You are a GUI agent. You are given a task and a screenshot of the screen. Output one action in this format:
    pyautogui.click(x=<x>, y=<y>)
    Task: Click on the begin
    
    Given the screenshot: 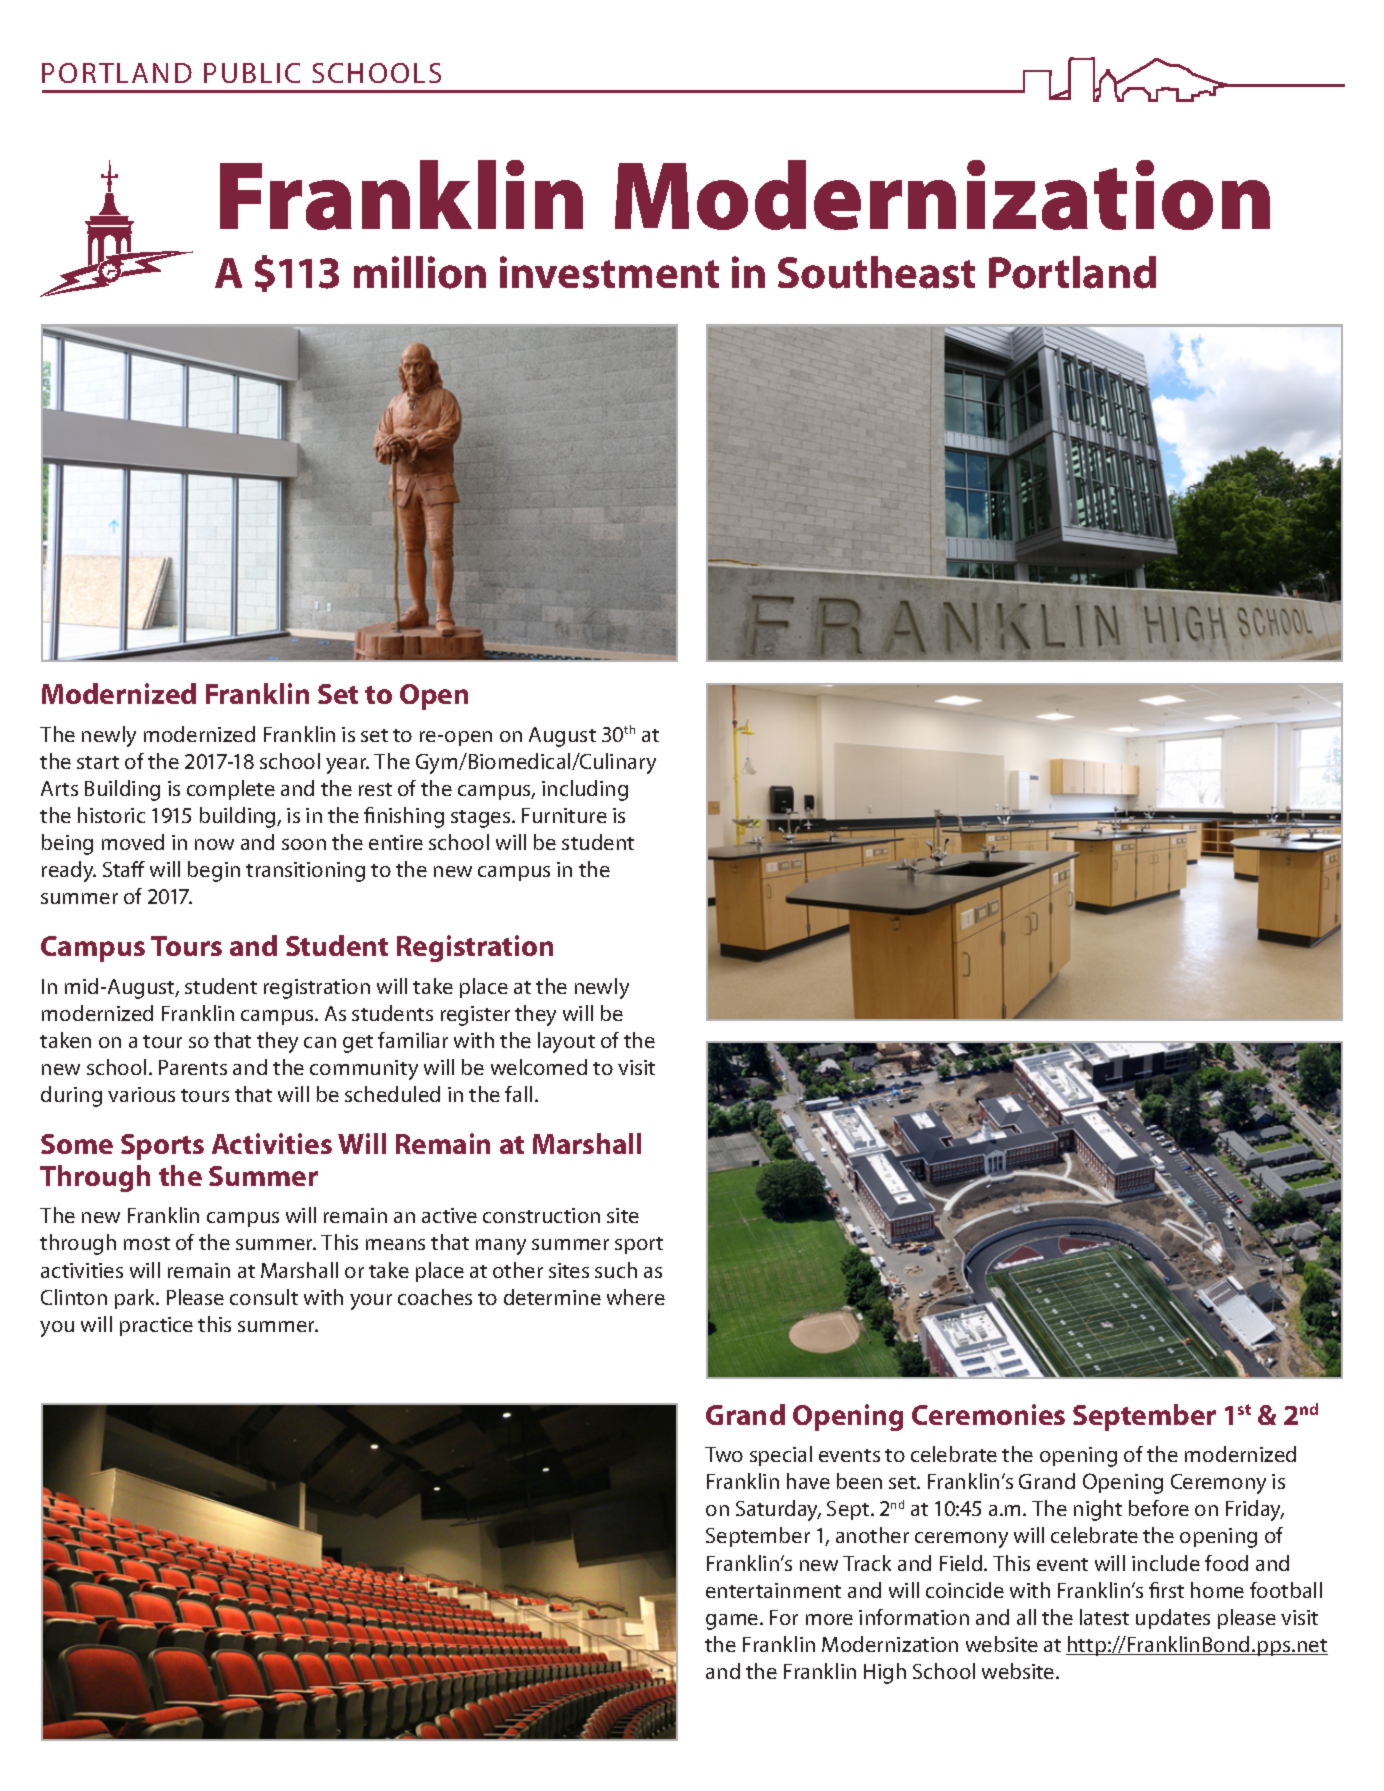 What is the action you would take?
    pyautogui.click(x=214, y=871)
